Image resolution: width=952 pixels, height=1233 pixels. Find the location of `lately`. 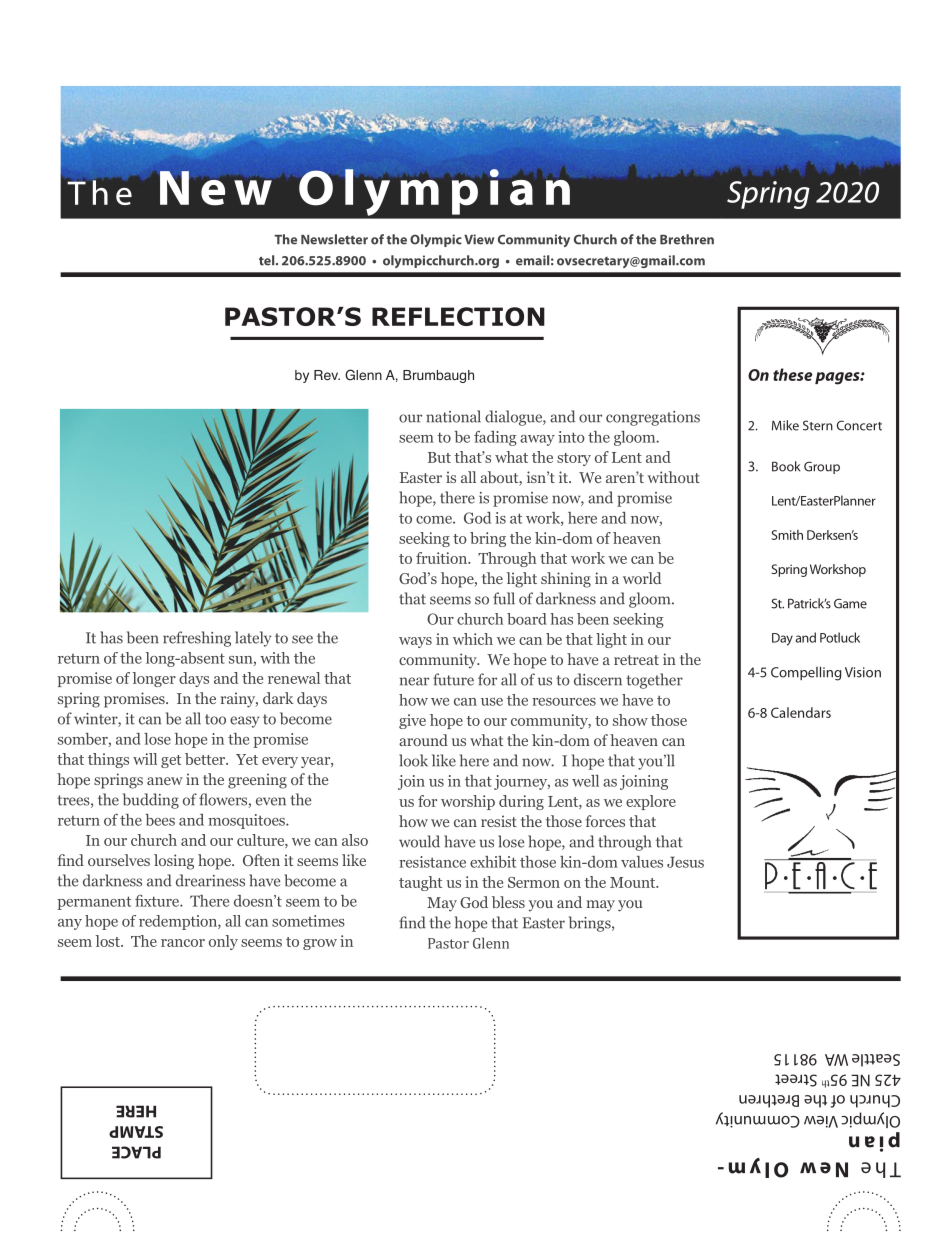

lately is located at coordinates (253, 639).
